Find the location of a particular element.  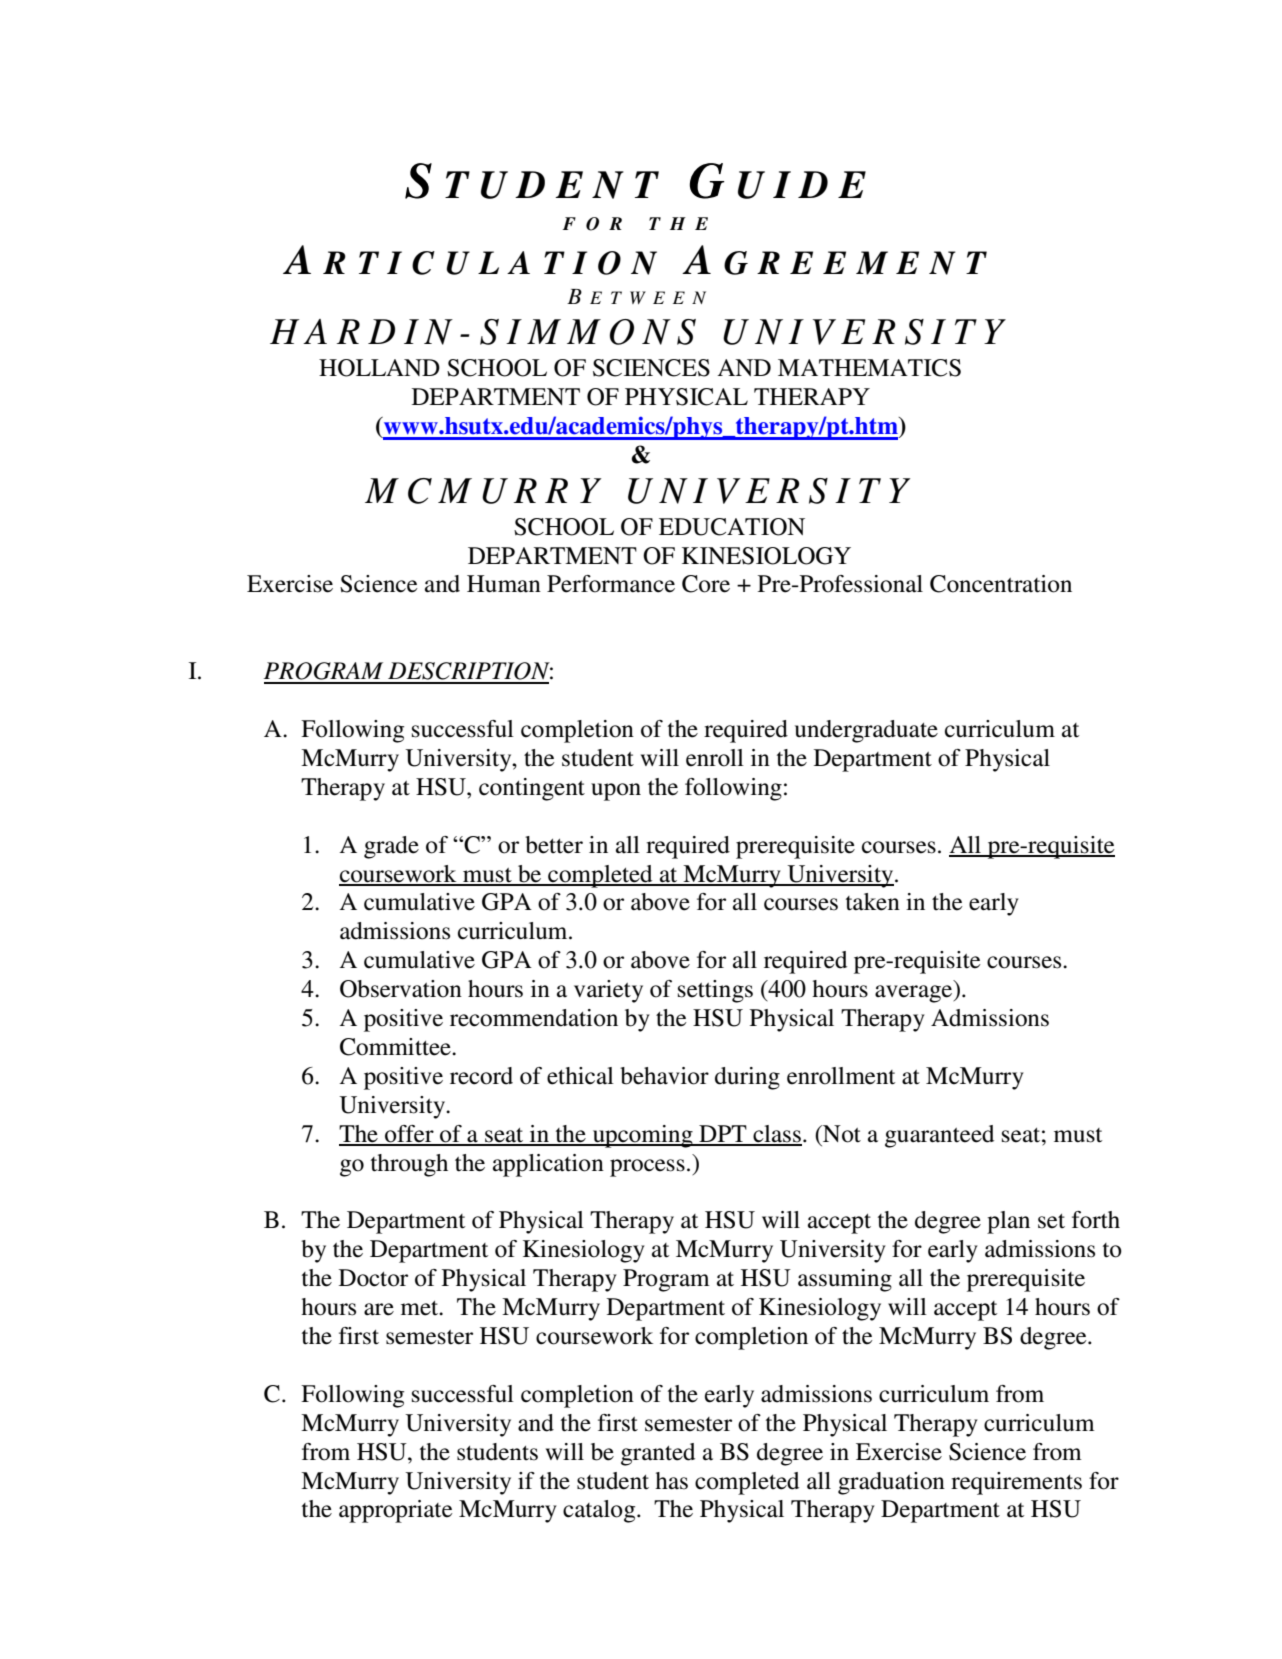

appropriate is located at coordinates (396, 1511).
